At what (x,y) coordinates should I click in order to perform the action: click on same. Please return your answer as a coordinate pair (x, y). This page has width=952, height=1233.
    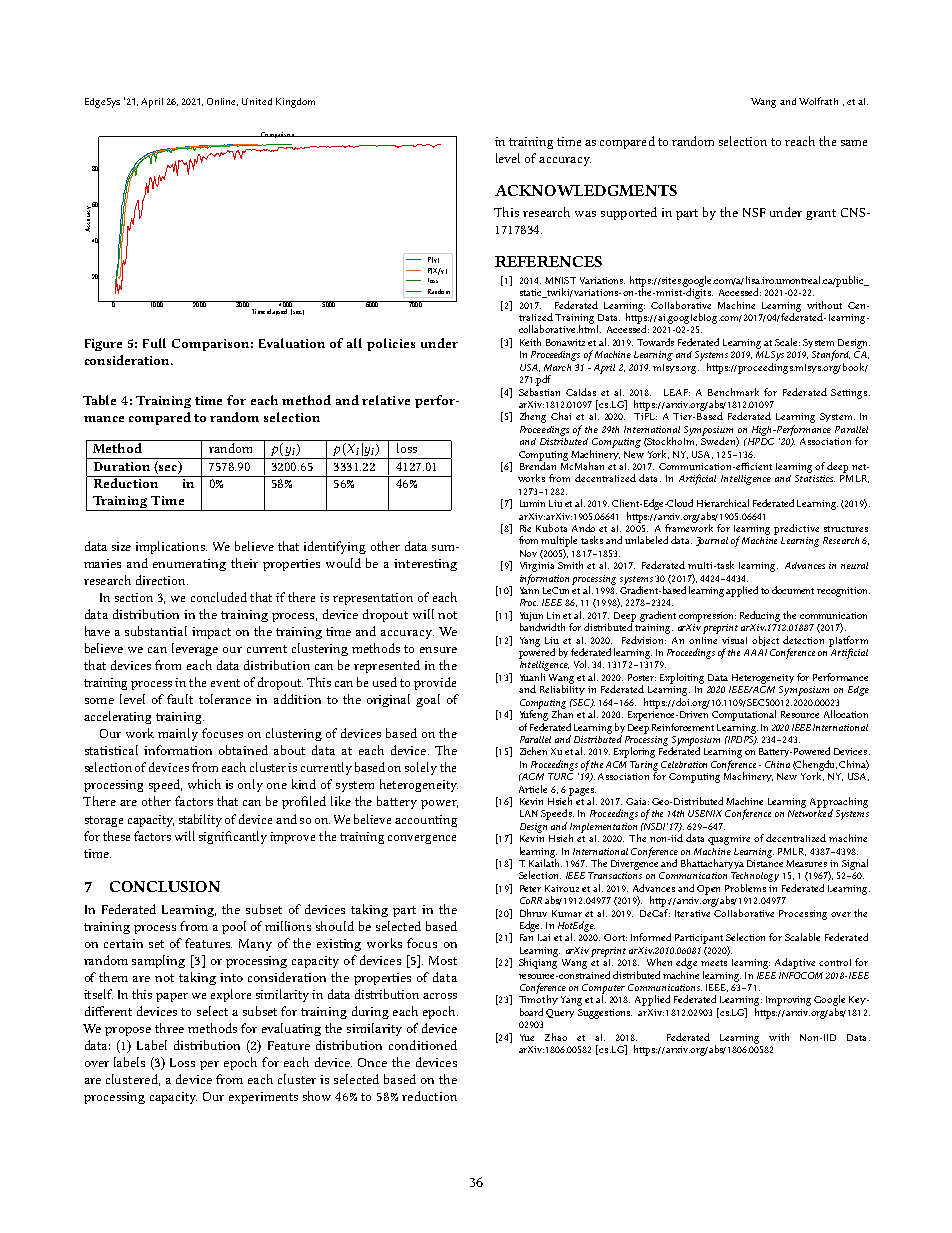
    Looking at the image, I should click on (854, 143).
